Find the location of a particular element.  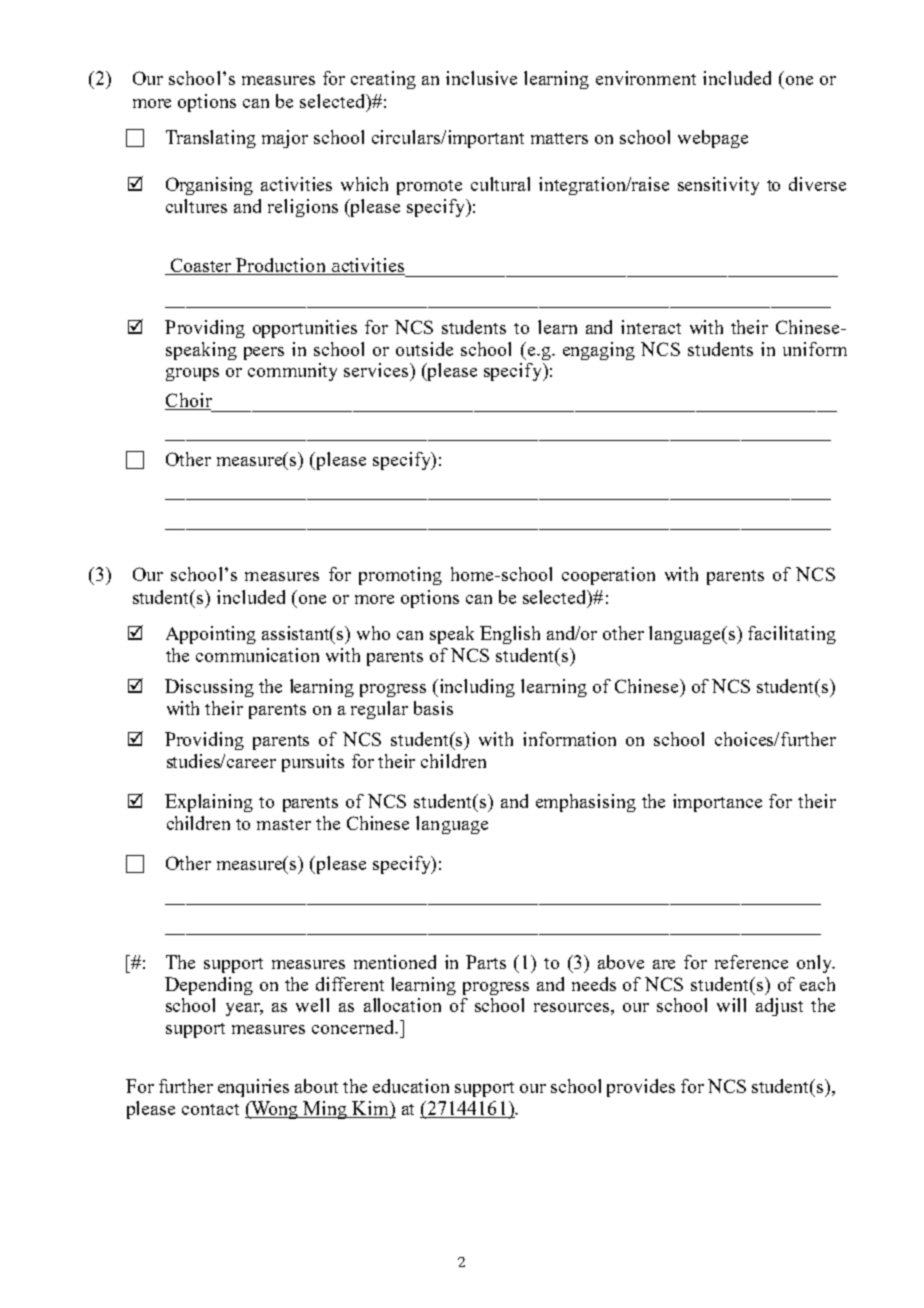

education is located at coordinates (411, 1086).
